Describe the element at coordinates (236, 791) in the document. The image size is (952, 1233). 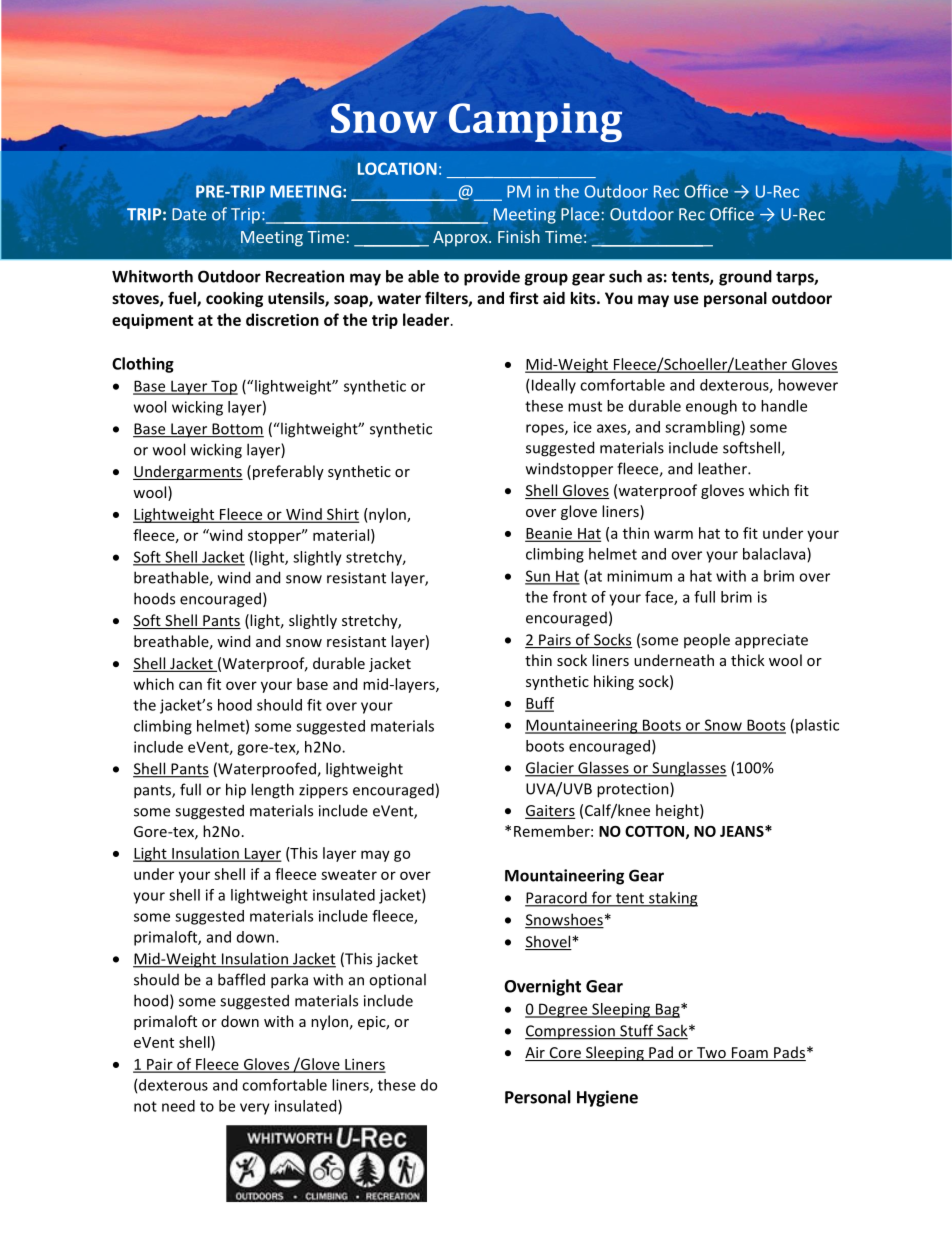
I see `hip` at that location.
